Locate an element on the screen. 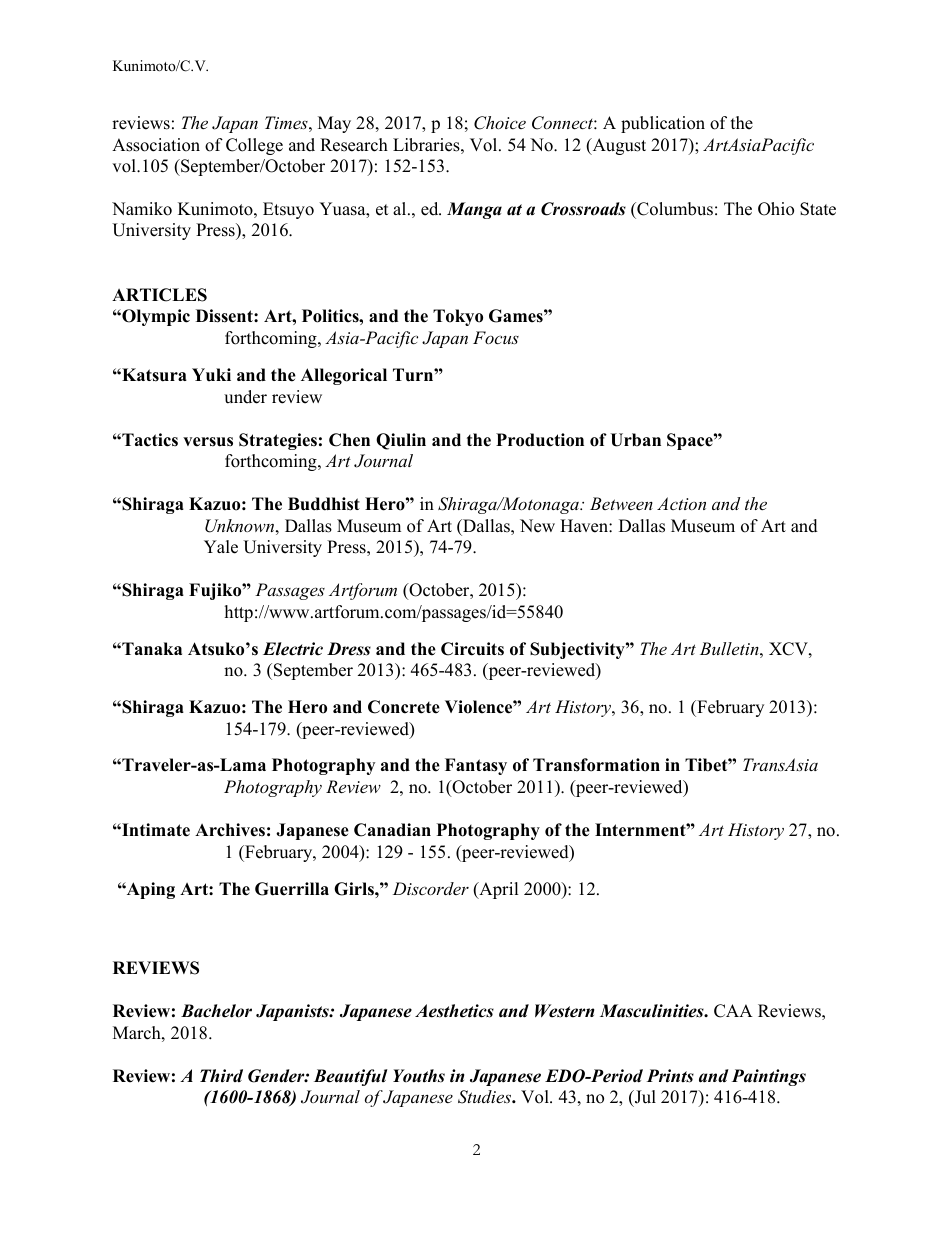 Image resolution: width=952 pixels, height=1233 pixels. Choice is located at coordinates (500, 123).
